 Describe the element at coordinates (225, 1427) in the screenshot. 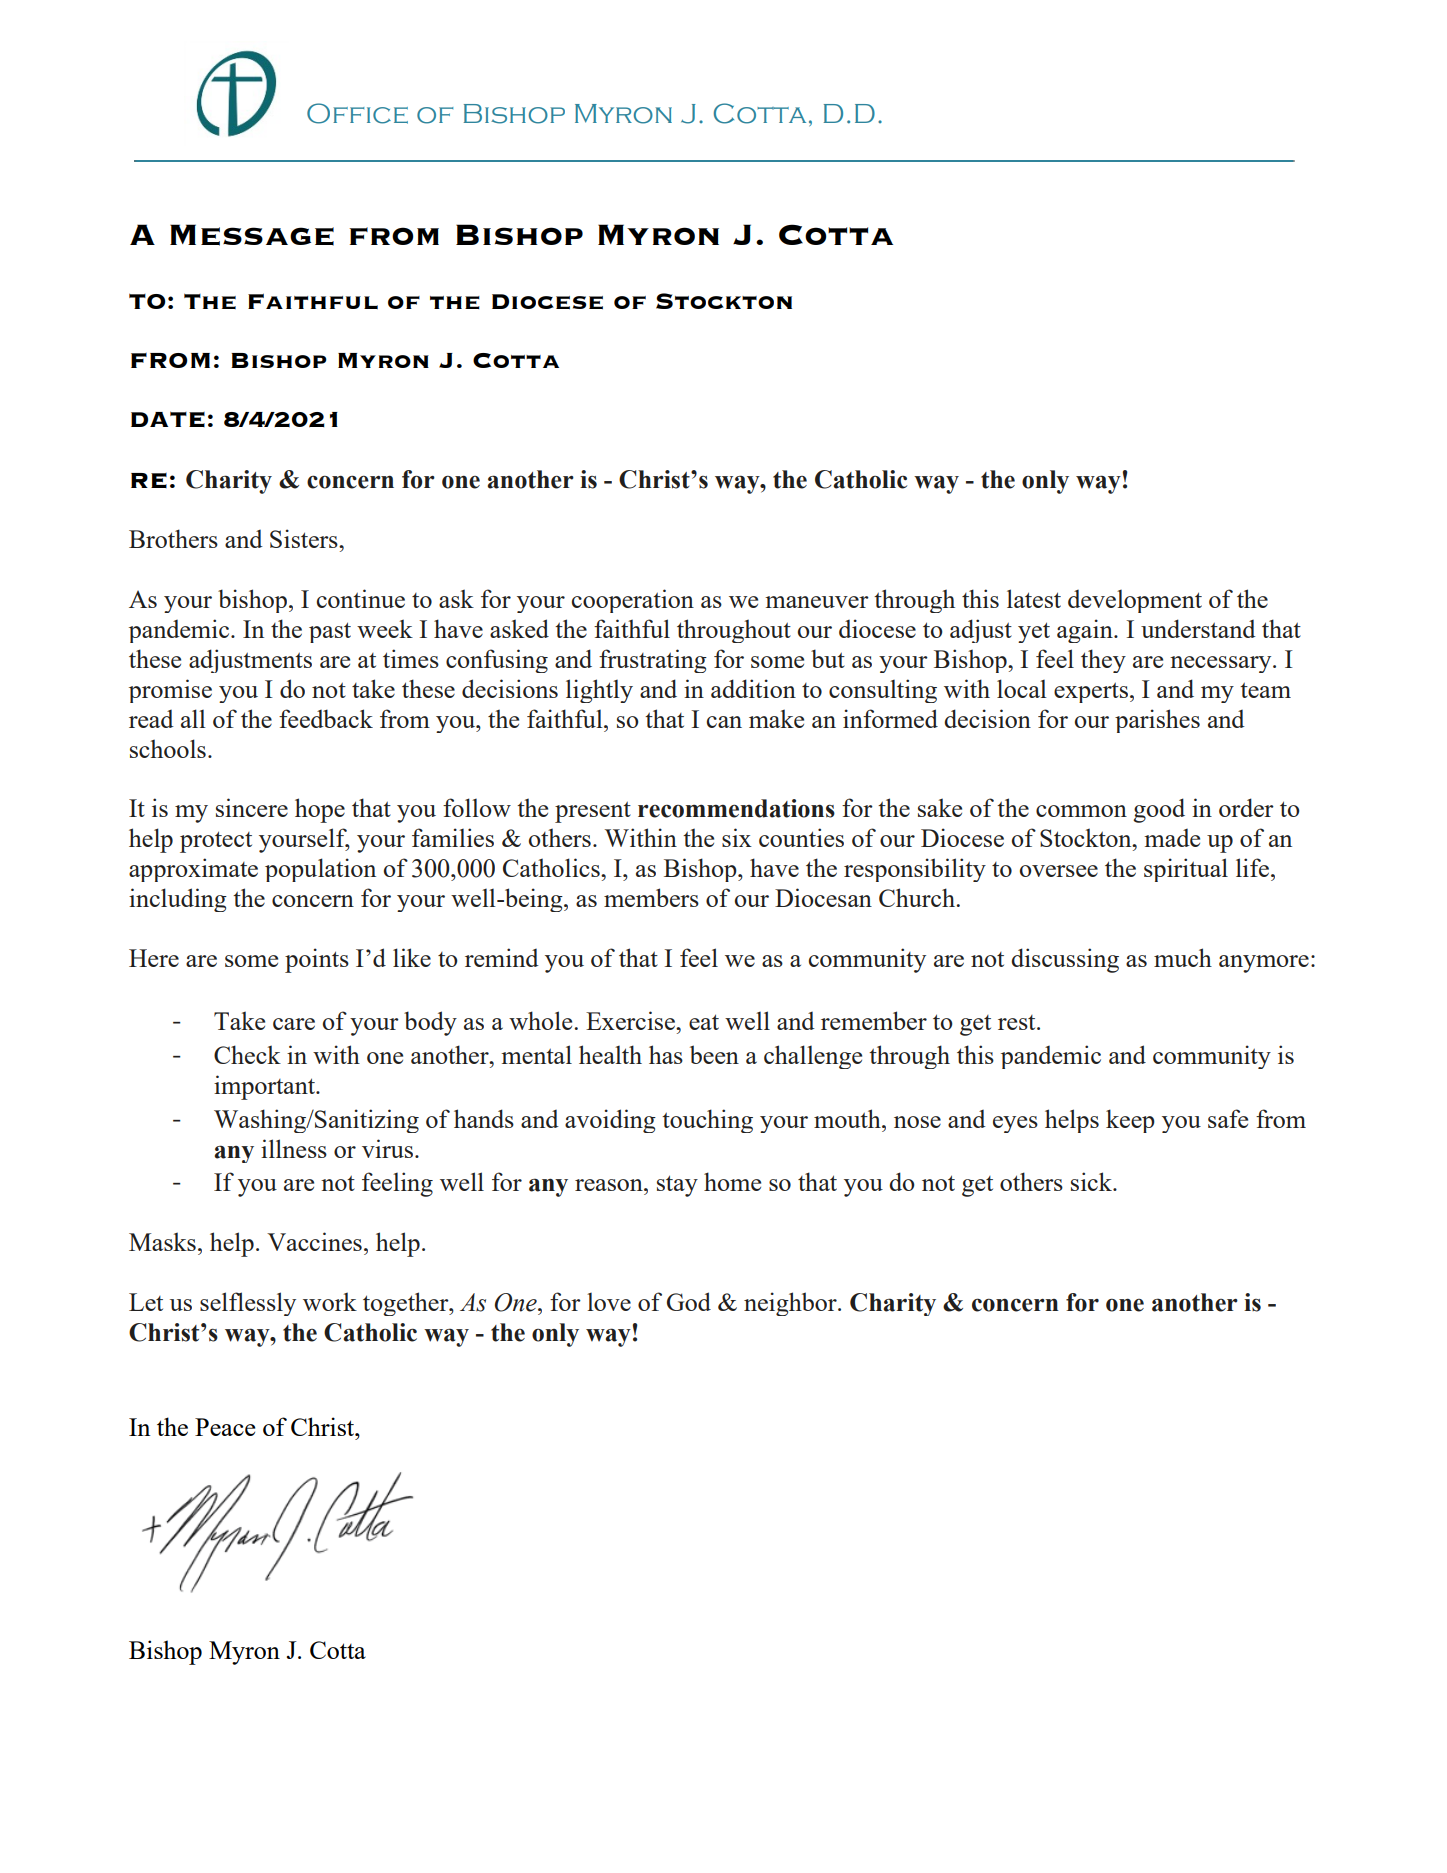

I see `Peace` at that location.
